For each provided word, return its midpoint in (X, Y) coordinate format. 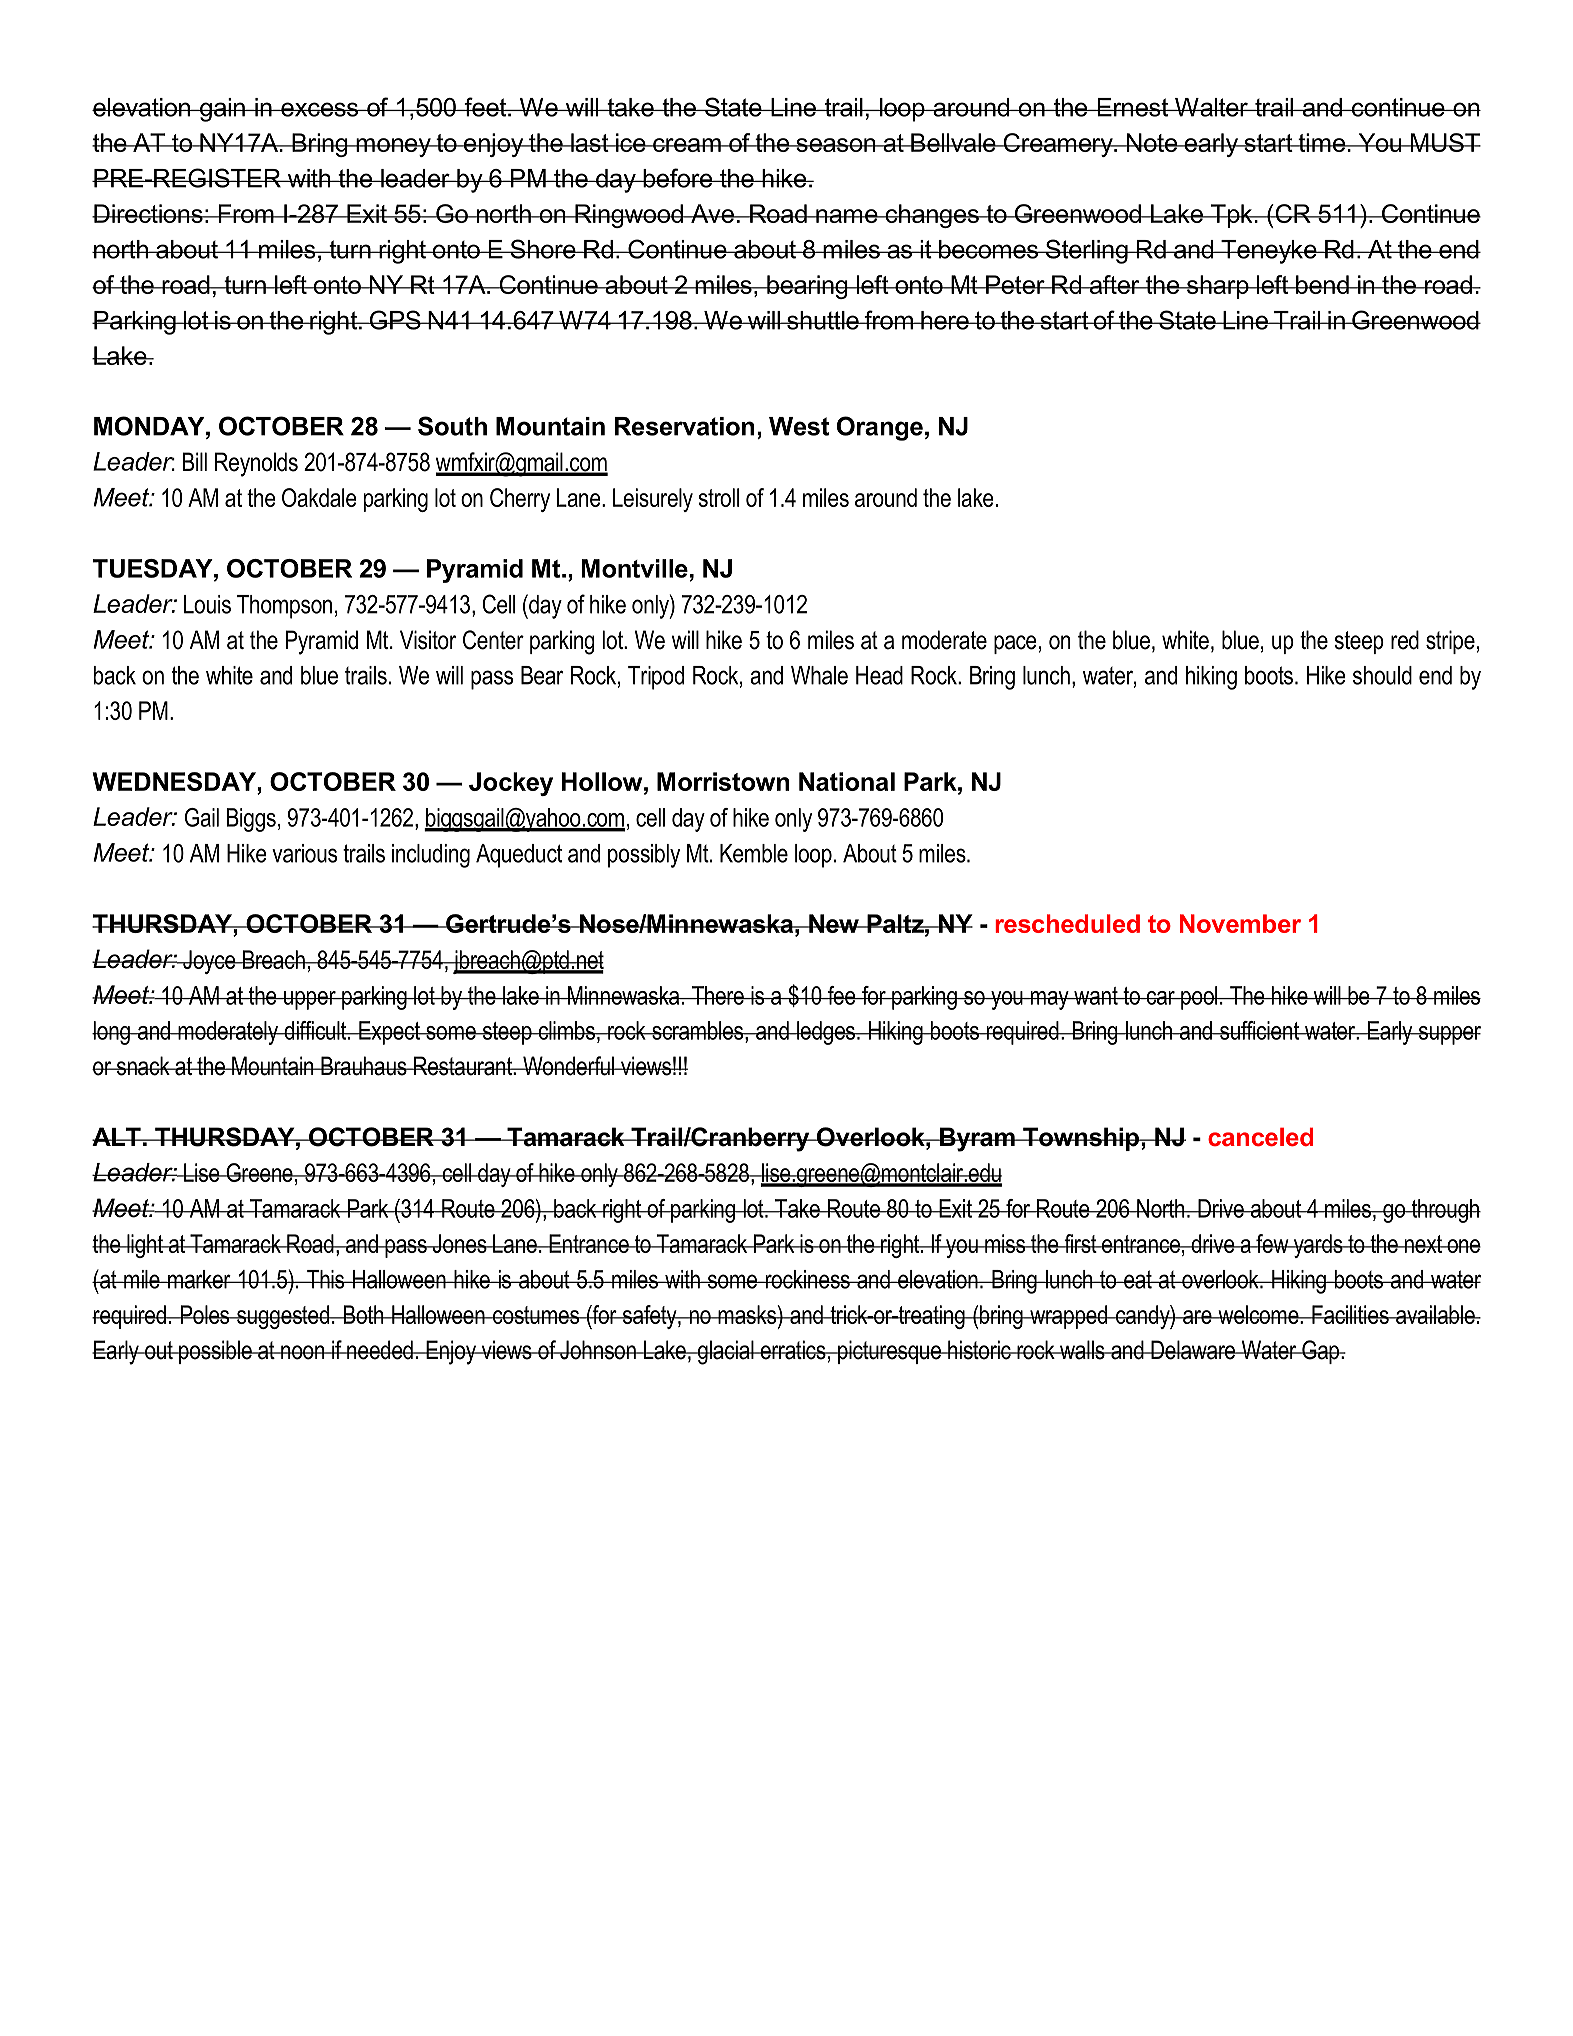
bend (1322, 284)
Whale (819, 675)
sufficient (1260, 1030)
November (1240, 923)
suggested (283, 1317)
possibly (644, 856)
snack (143, 1066)
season (836, 145)
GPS (395, 320)
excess (320, 109)
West (799, 426)
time (1322, 142)
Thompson (284, 607)
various (304, 853)
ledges (826, 1033)
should (1382, 675)
